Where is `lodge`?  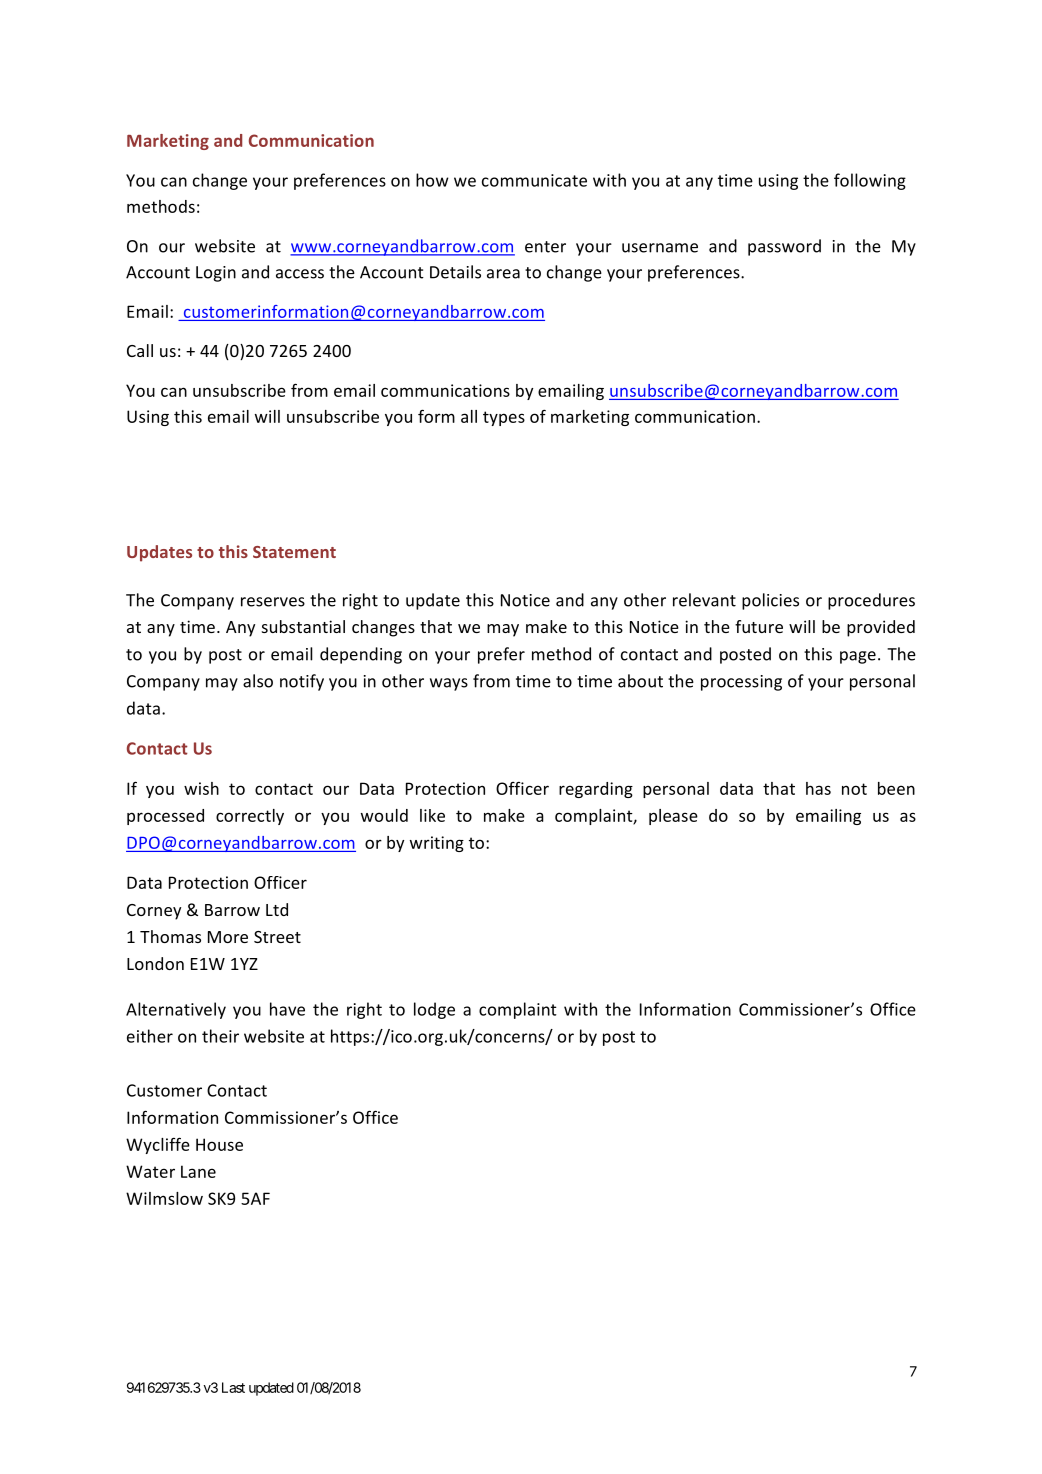
lodge is located at coordinates (434, 1010).
